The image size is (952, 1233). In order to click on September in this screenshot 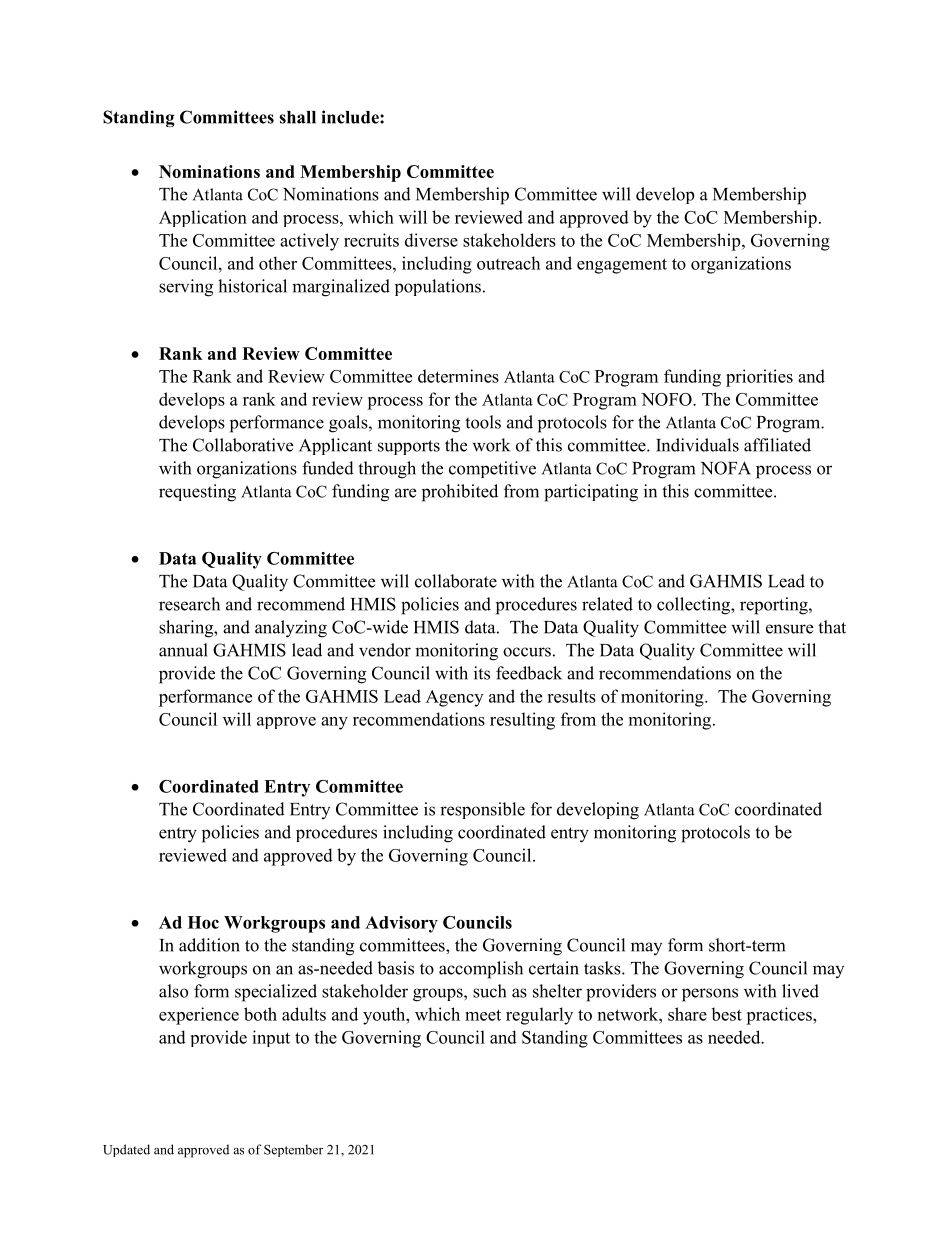, I will do `click(293, 1150)`.
